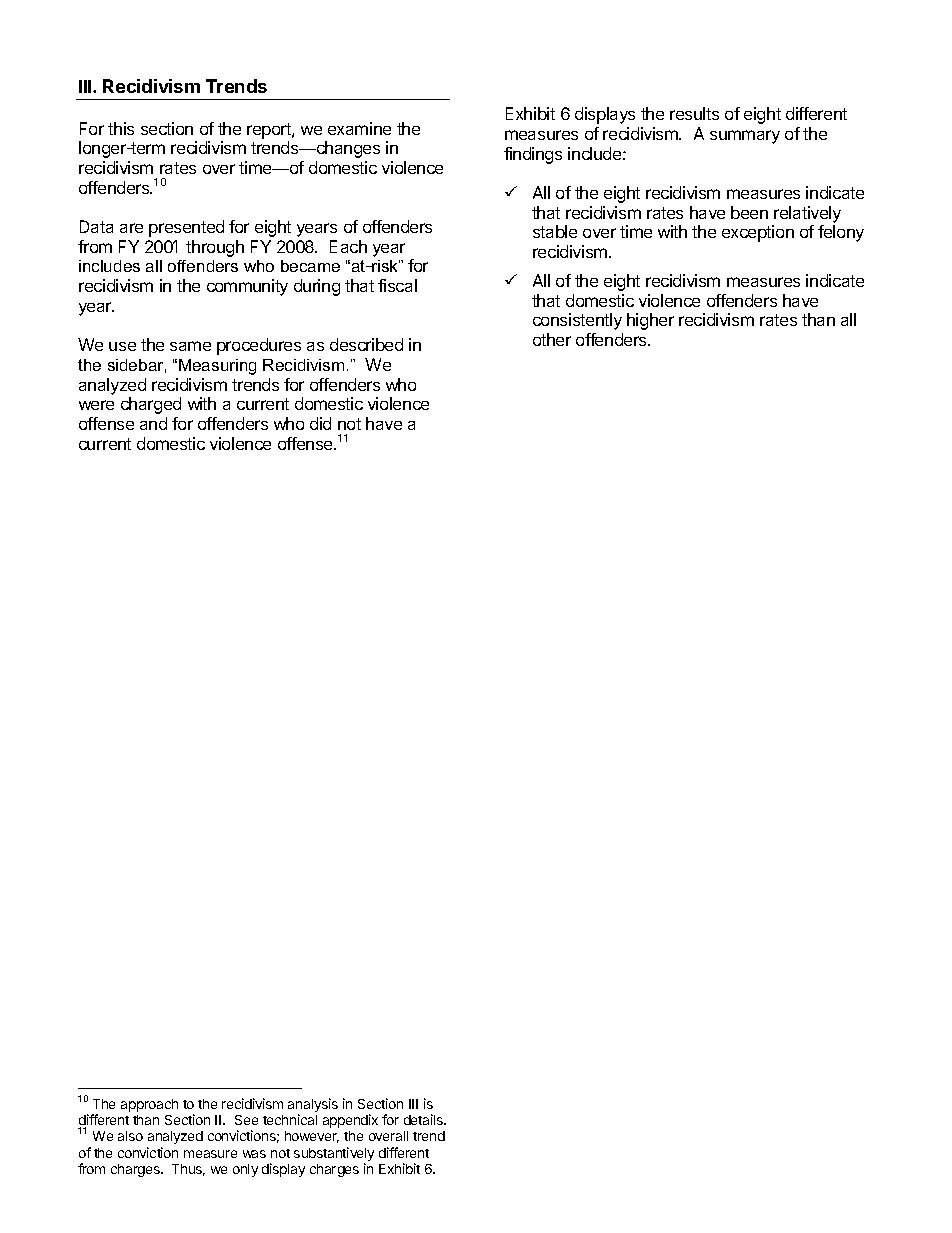  What do you see at coordinates (188, 1170) in the image?
I see `Thus` at bounding box center [188, 1170].
